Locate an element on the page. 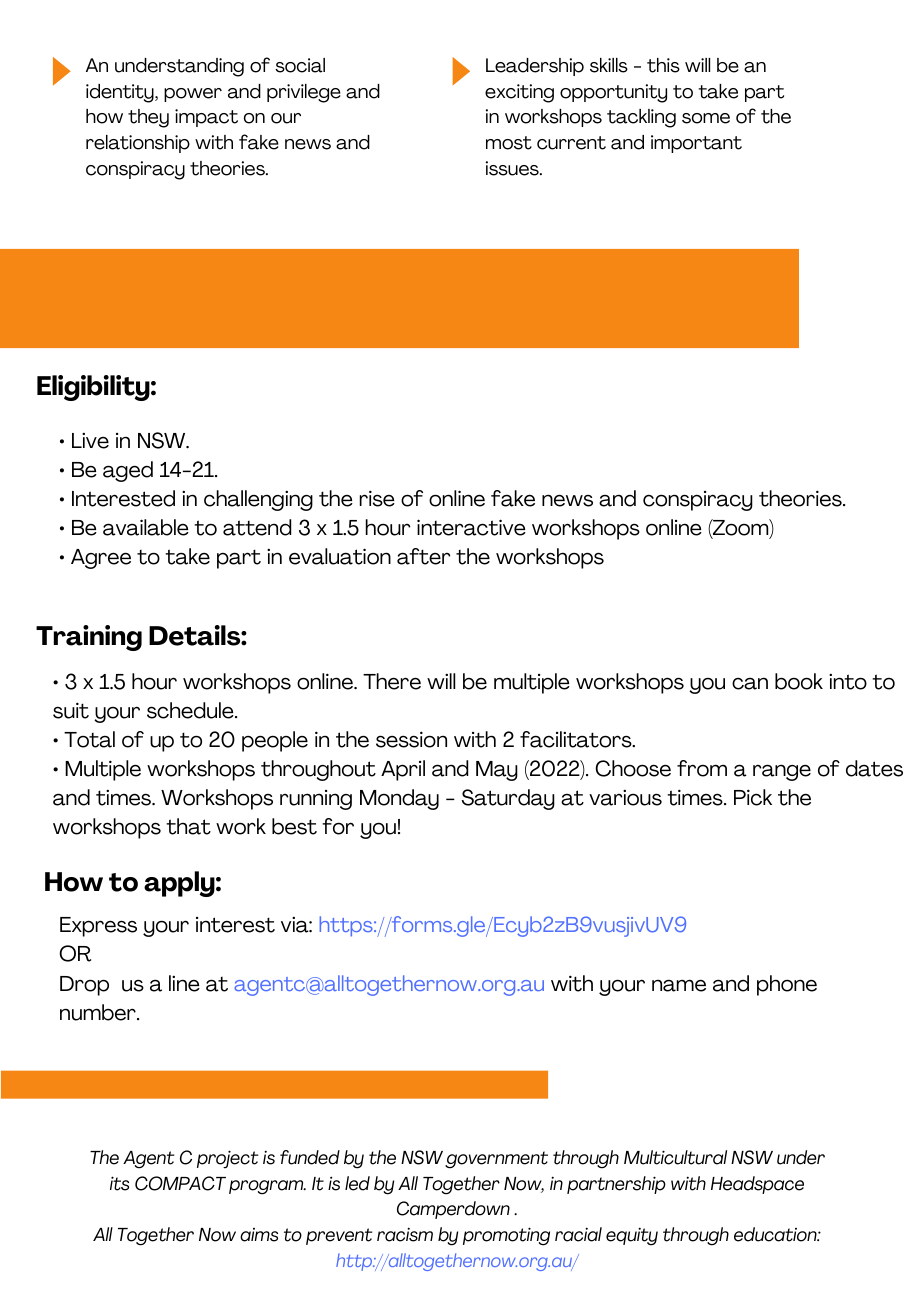 The width and height of the document is (924, 1308). There is located at coordinates (392, 681).
